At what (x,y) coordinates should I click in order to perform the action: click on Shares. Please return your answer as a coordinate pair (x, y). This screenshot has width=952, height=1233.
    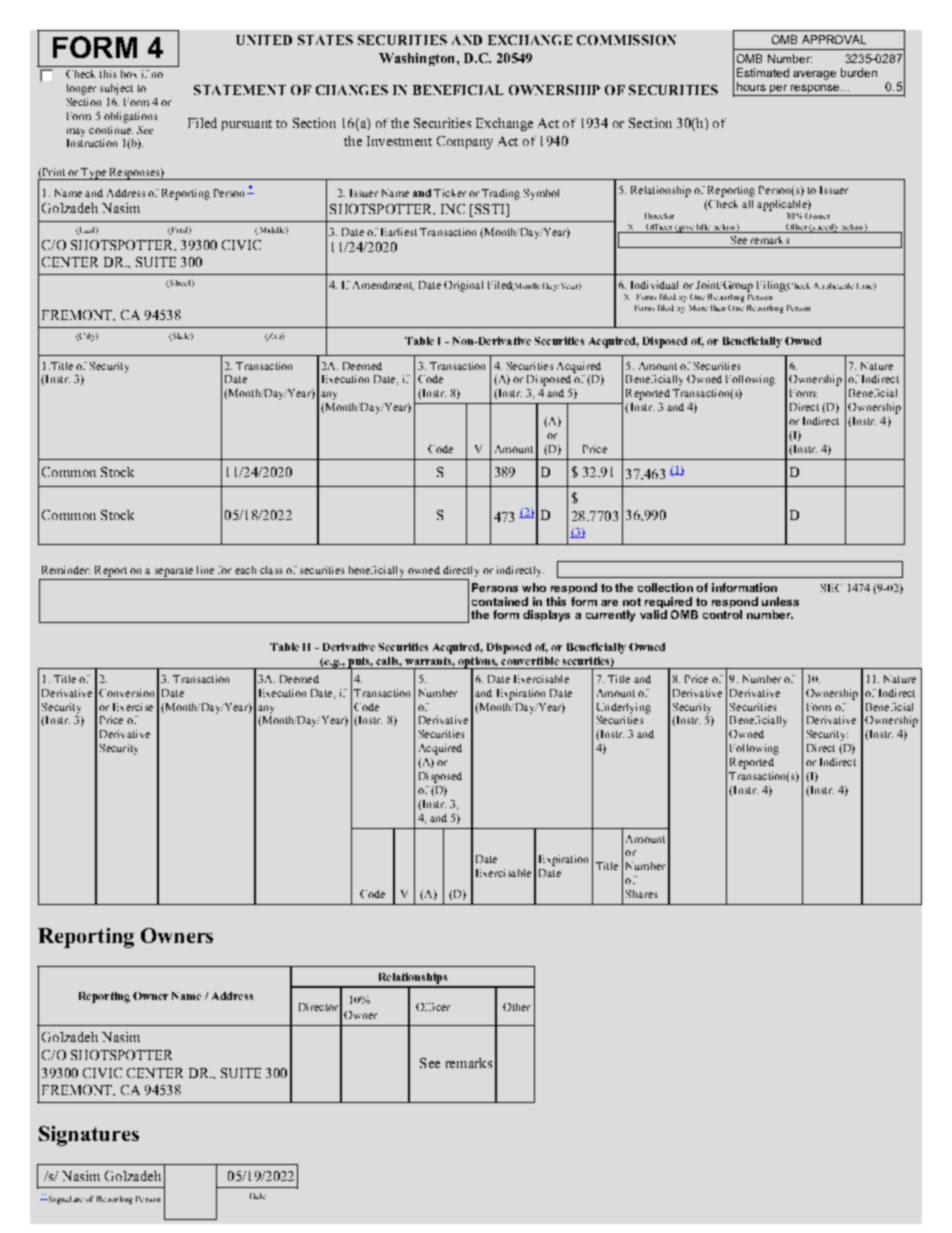
    Looking at the image, I should click on (641, 894).
